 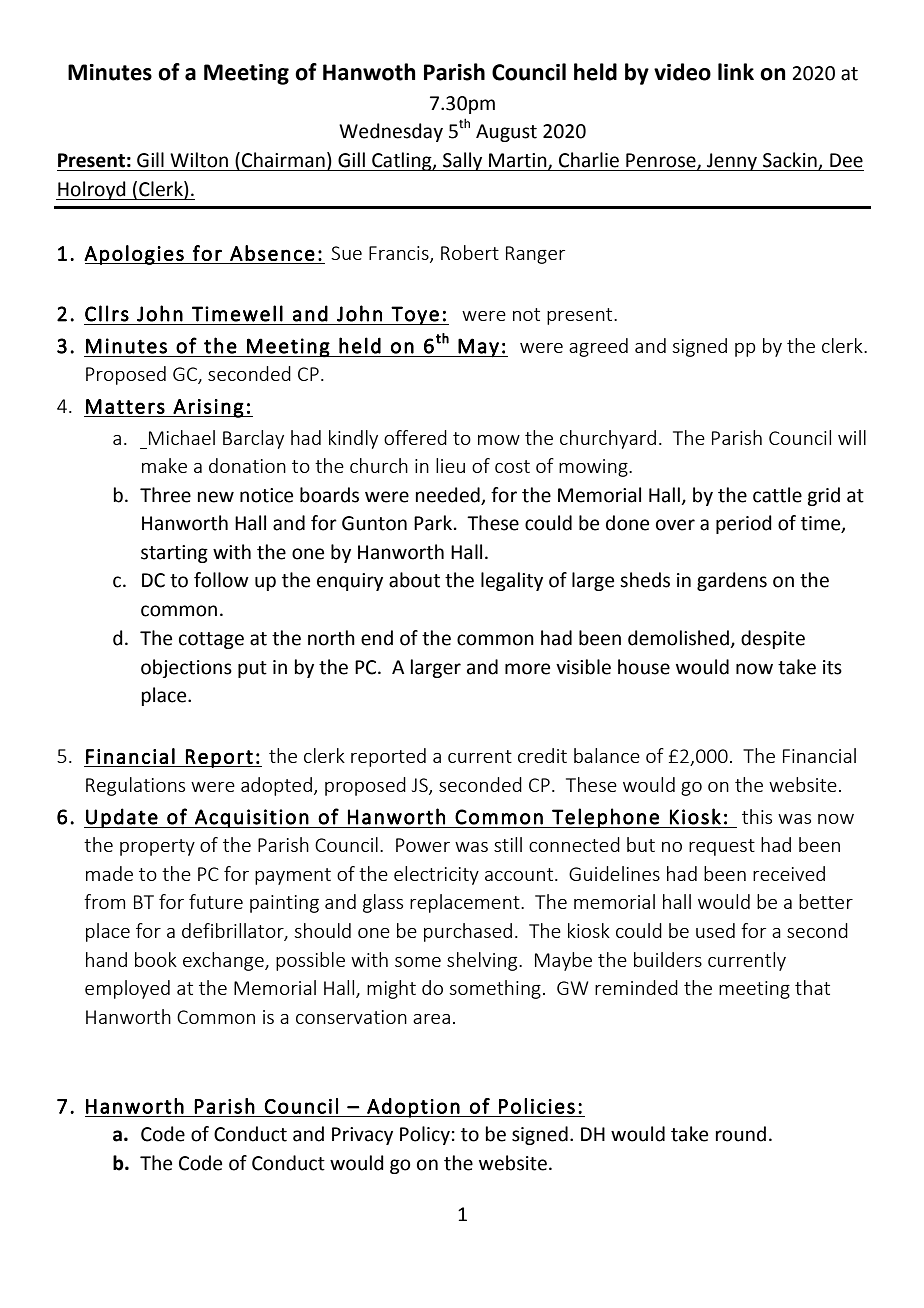 I want to click on Policies, so click(x=537, y=1106).
